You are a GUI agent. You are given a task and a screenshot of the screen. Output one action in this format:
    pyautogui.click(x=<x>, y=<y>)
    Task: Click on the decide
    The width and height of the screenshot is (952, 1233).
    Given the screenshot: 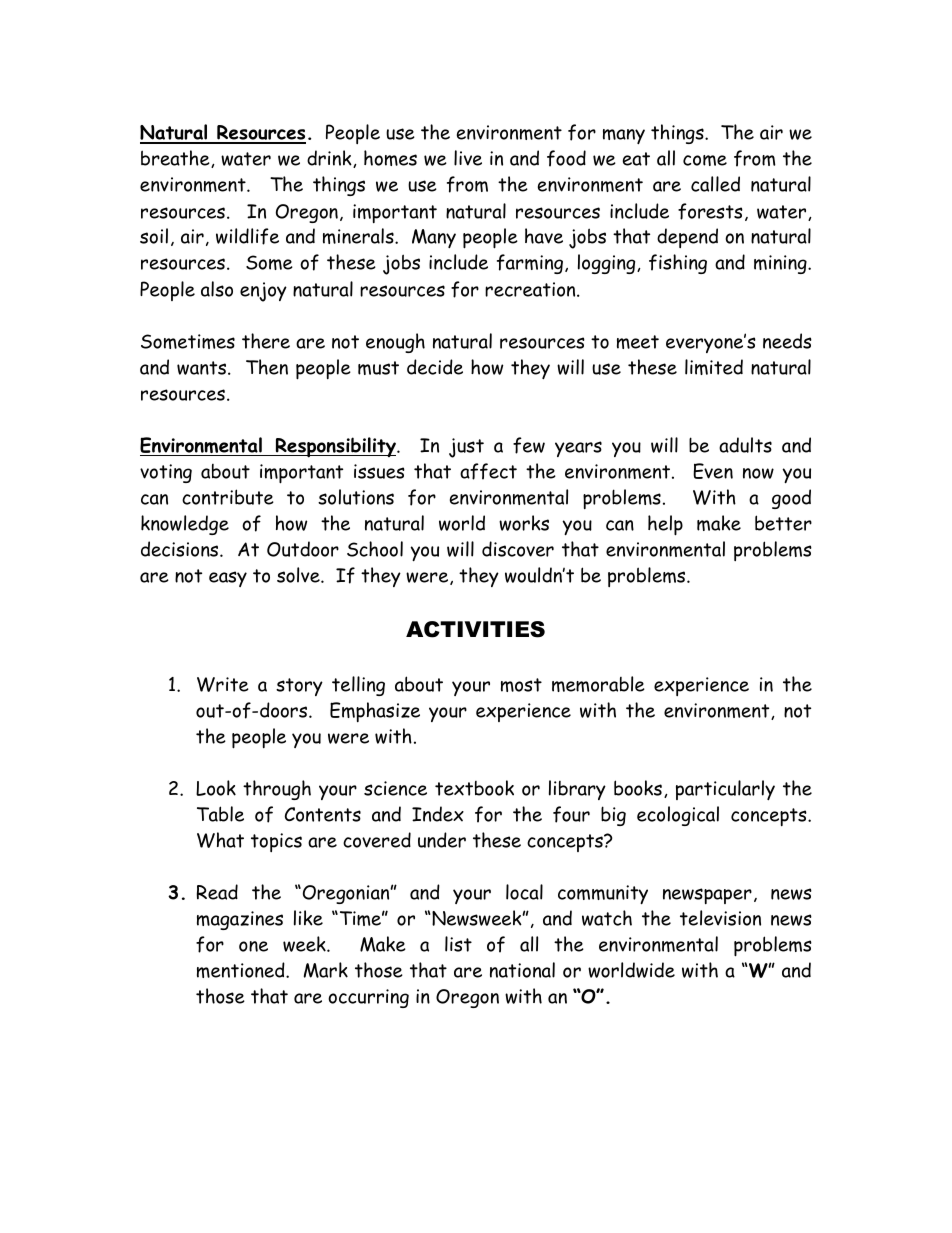 What is the action you would take?
    pyautogui.click(x=435, y=367)
